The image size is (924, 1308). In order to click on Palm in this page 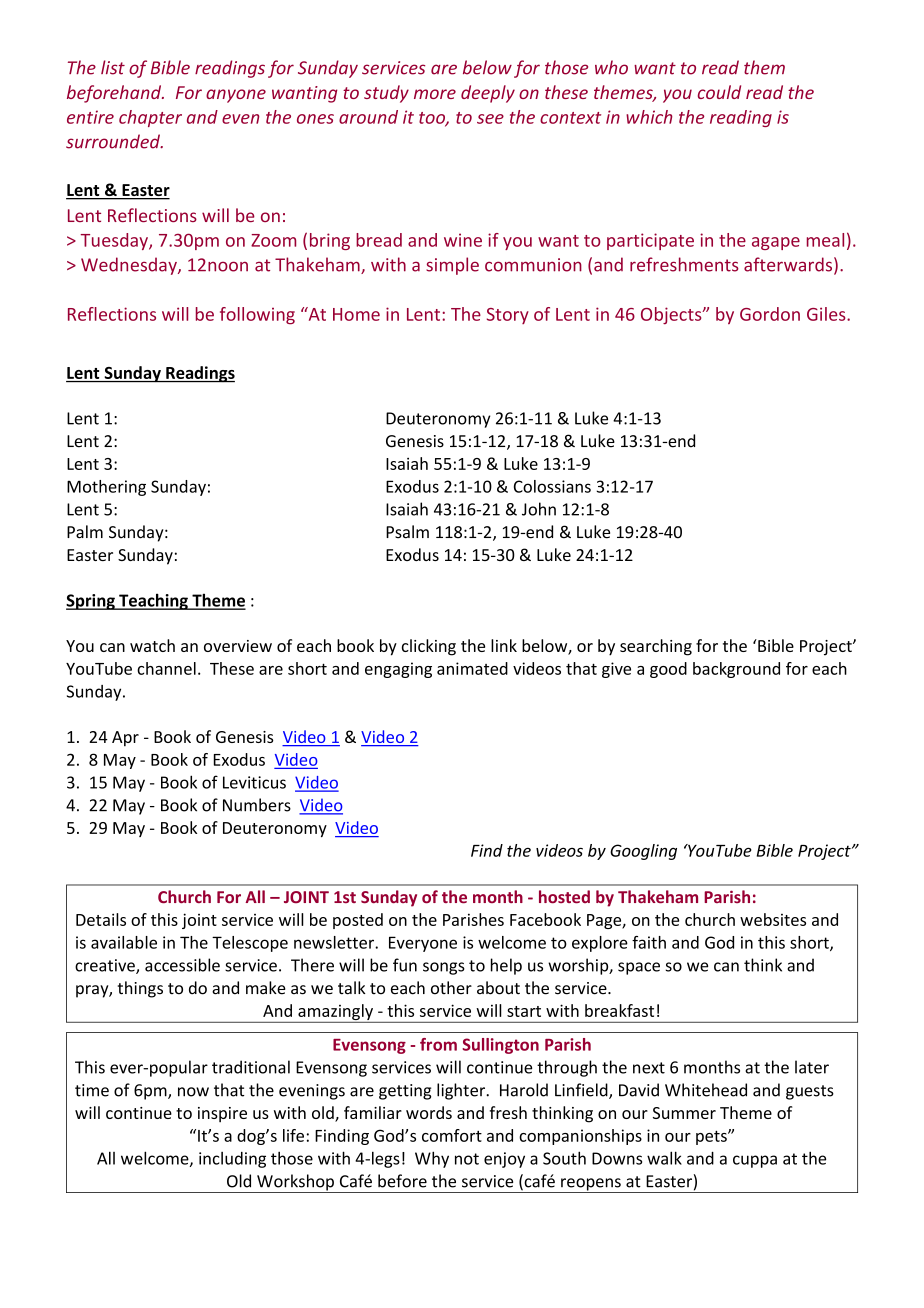, I will do `click(85, 532)`.
